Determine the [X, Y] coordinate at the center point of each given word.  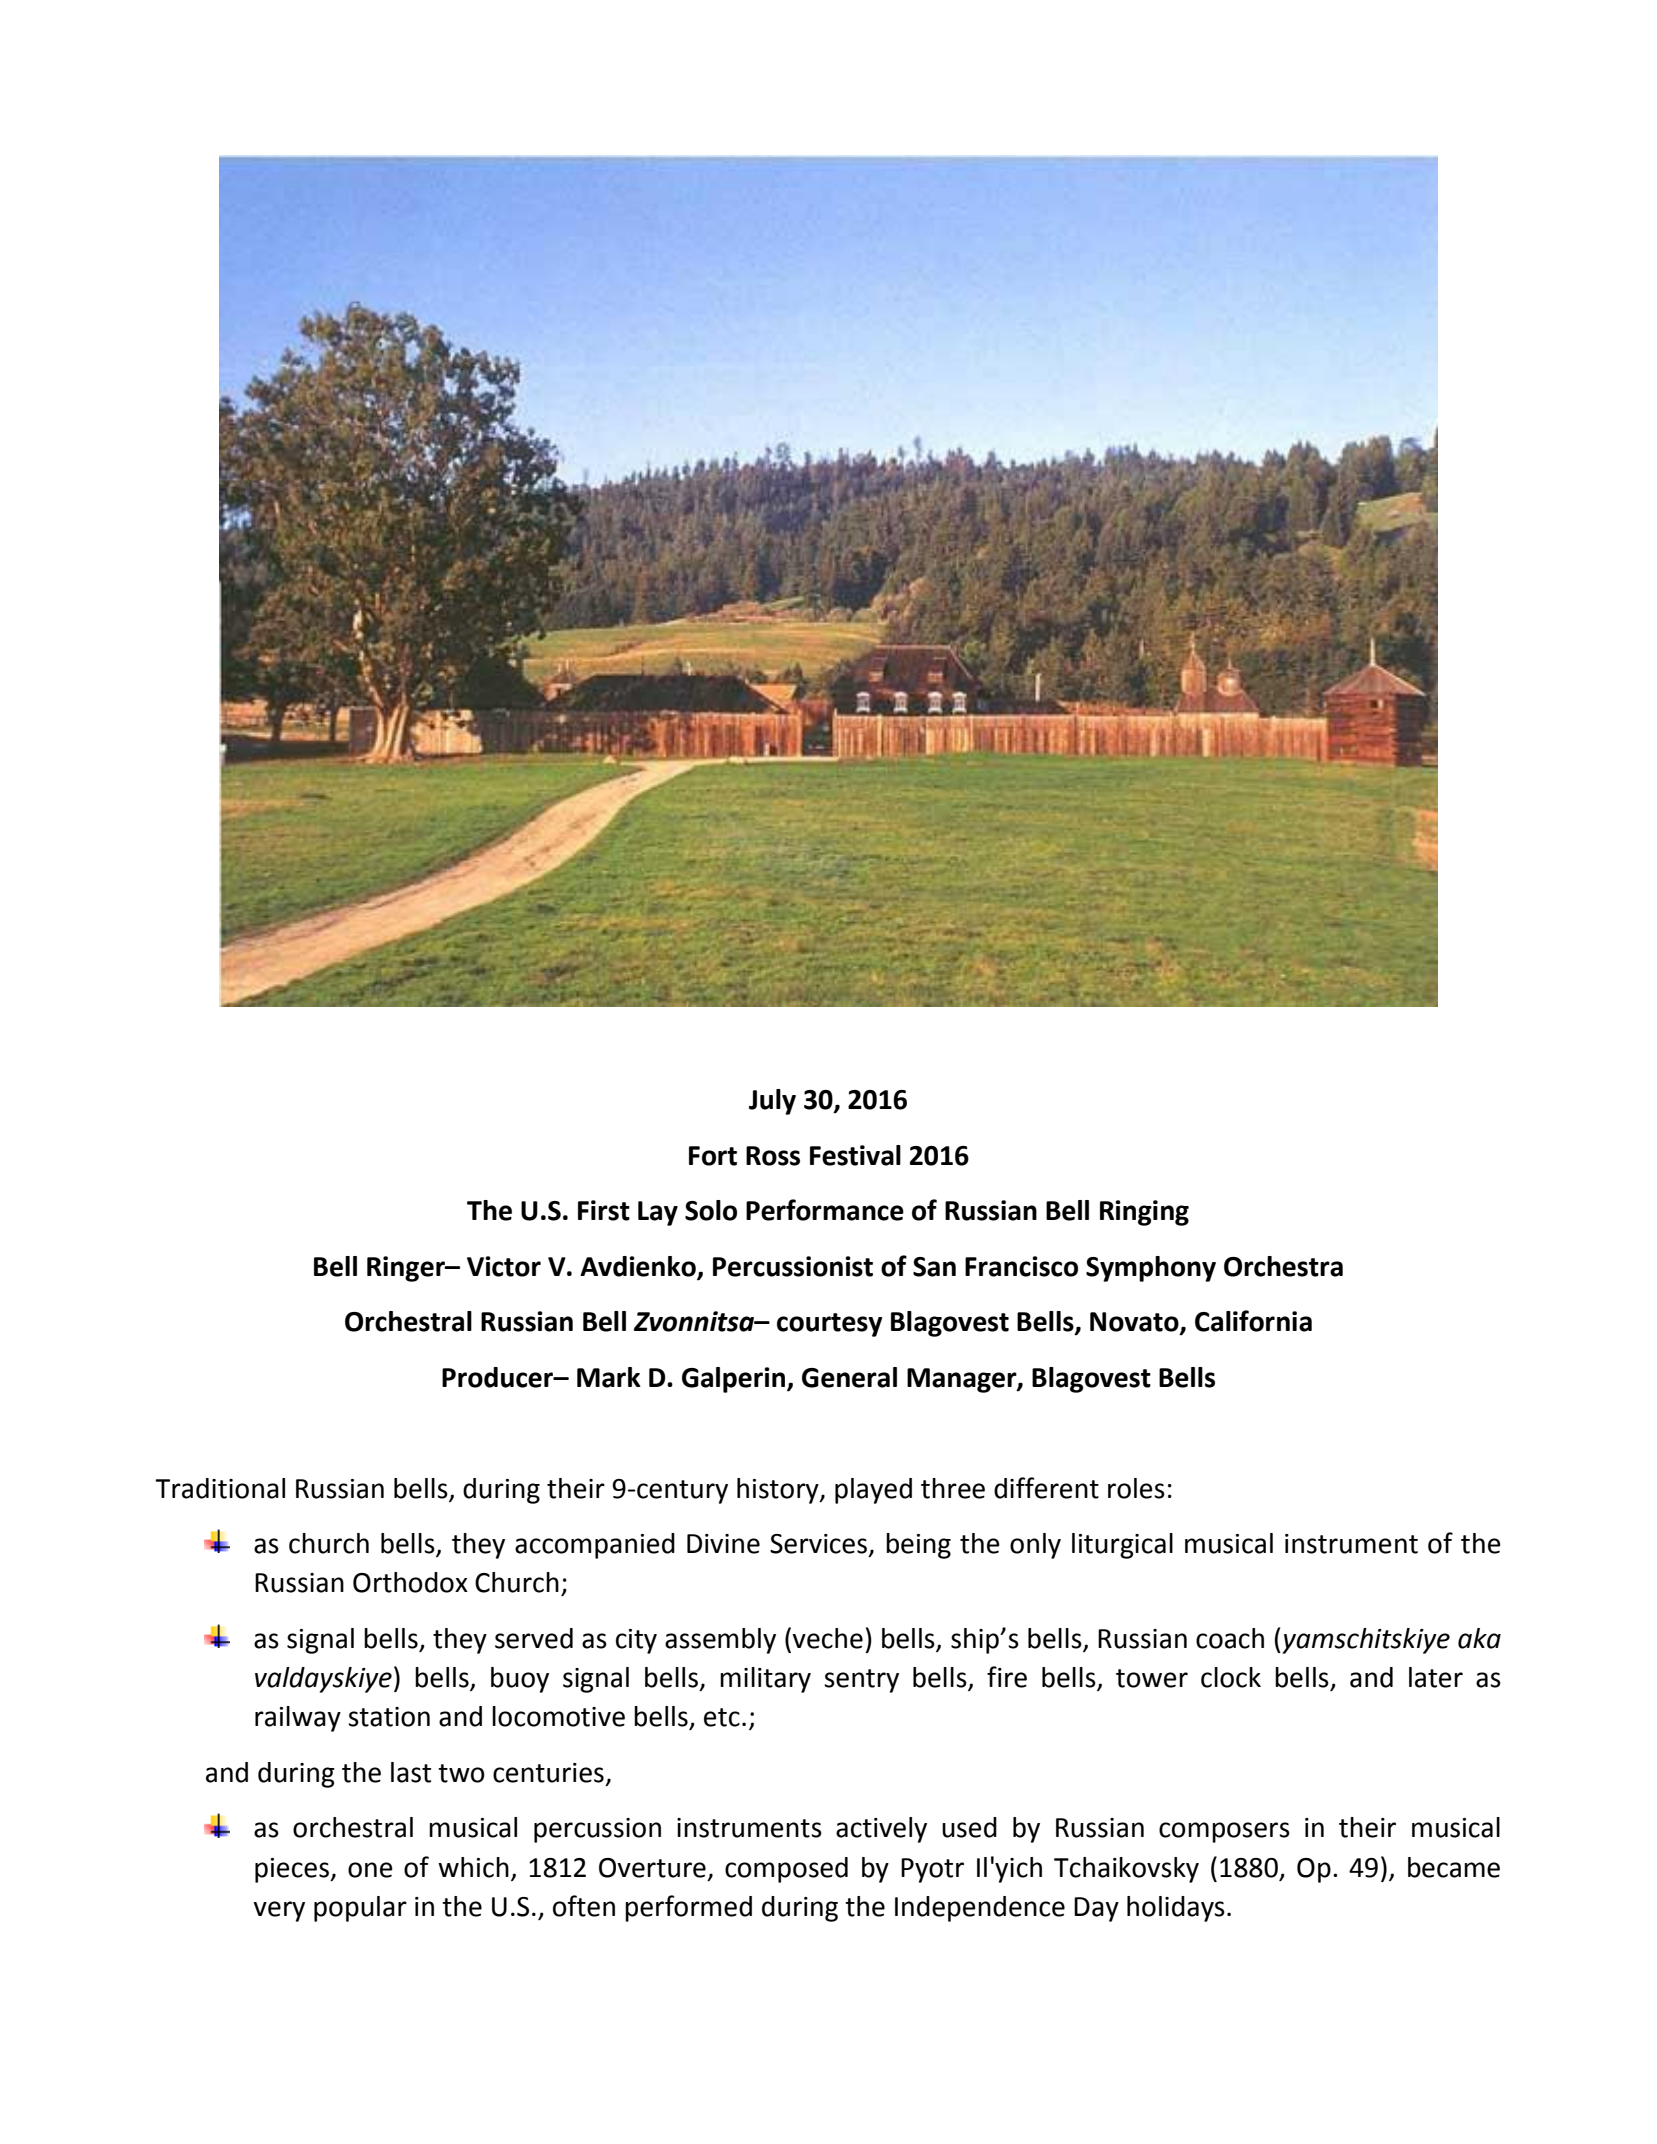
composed [786, 1870]
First [604, 1210]
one [370, 1870]
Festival [855, 1155]
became [1454, 1867]
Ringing [1144, 1213]
